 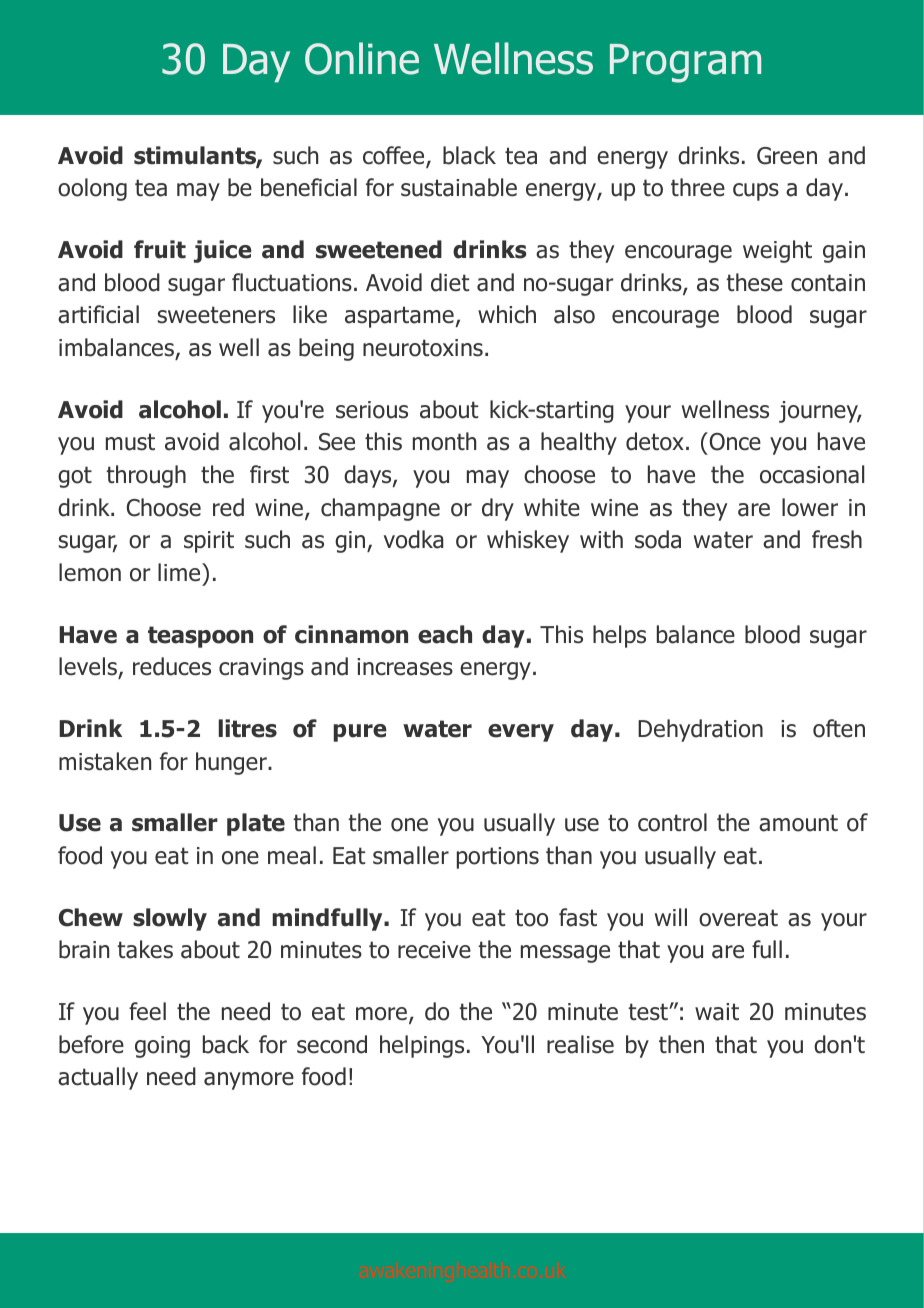 I want to click on black, so click(x=469, y=155).
